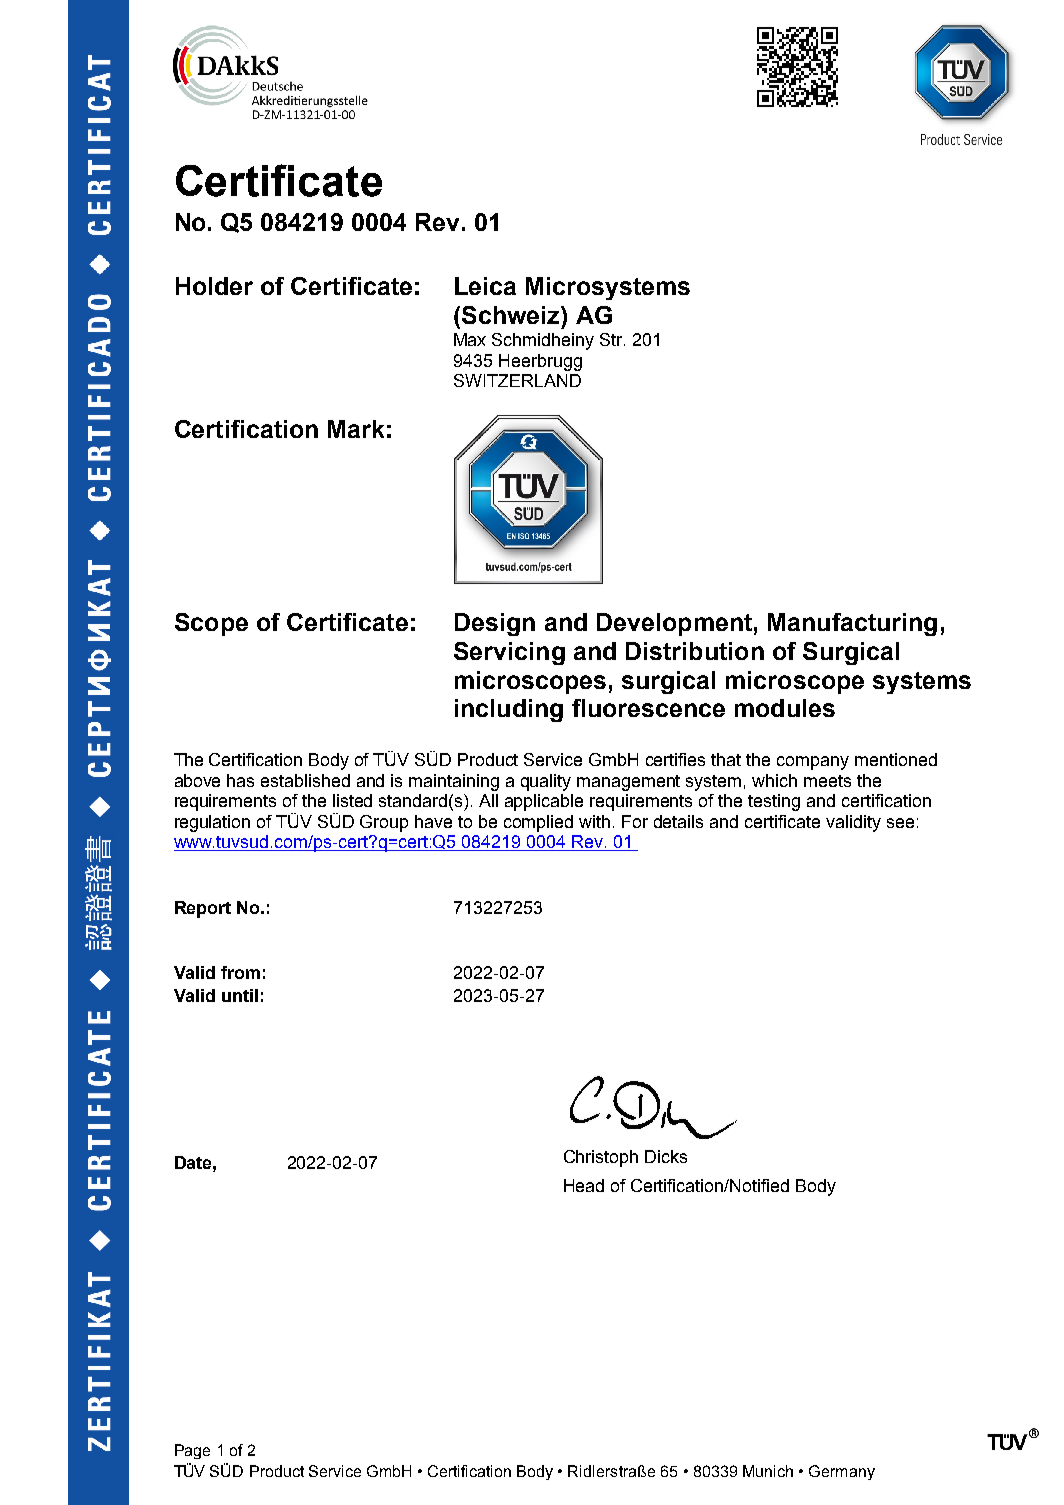 This image has height=1505, width=1064. What do you see at coordinates (240, 995) in the image?
I see `until` at bounding box center [240, 995].
